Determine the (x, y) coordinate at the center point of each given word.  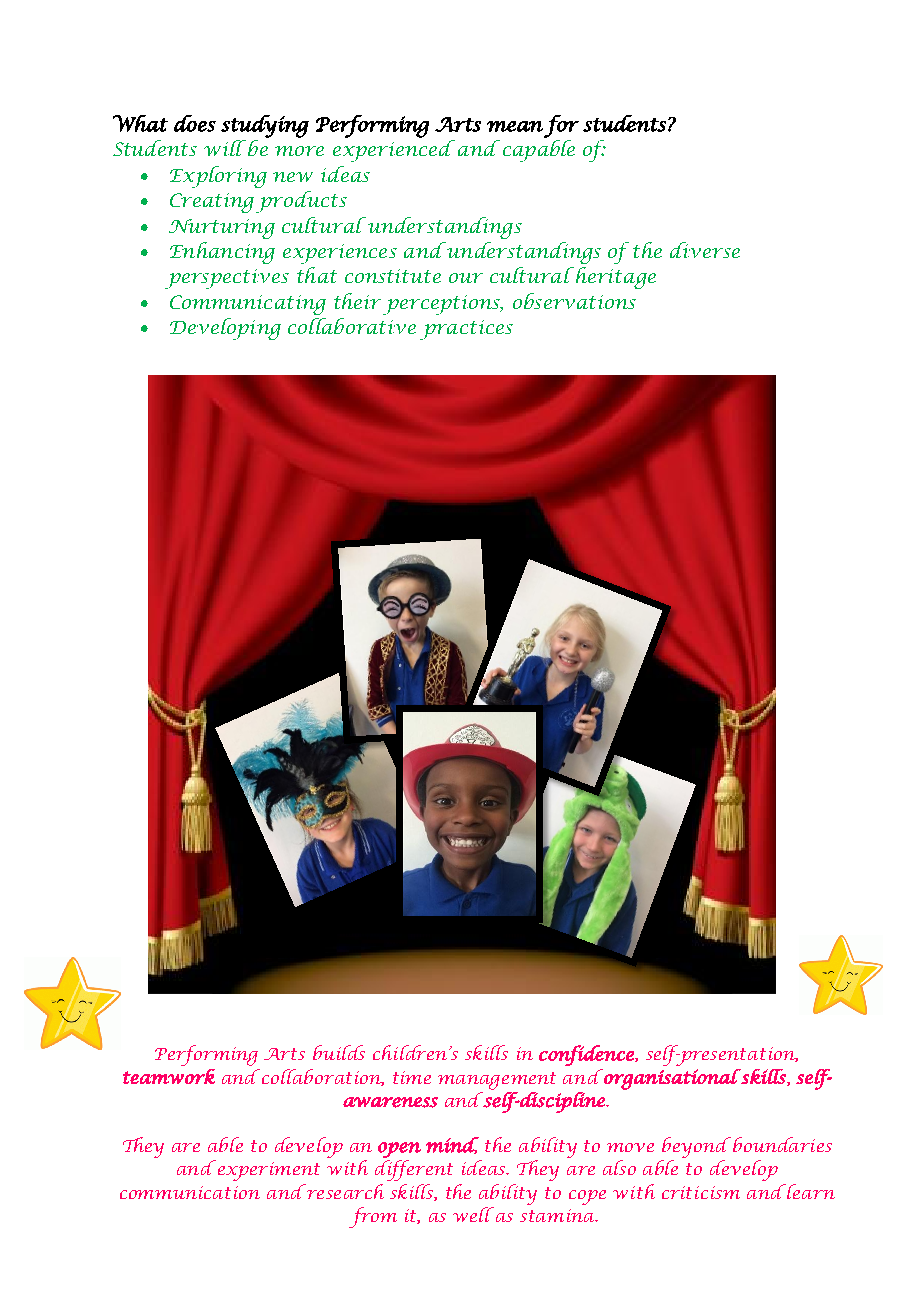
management (497, 1081)
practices (466, 330)
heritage (614, 278)
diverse (705, 250)
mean (515, 126)
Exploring (218, 177)
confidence (587, 1055)
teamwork (169, 1076)
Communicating (248, 305)
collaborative (352, 326)
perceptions (442, 305)
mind (452, 1145)
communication (190, 1192)
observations (574, 301)
